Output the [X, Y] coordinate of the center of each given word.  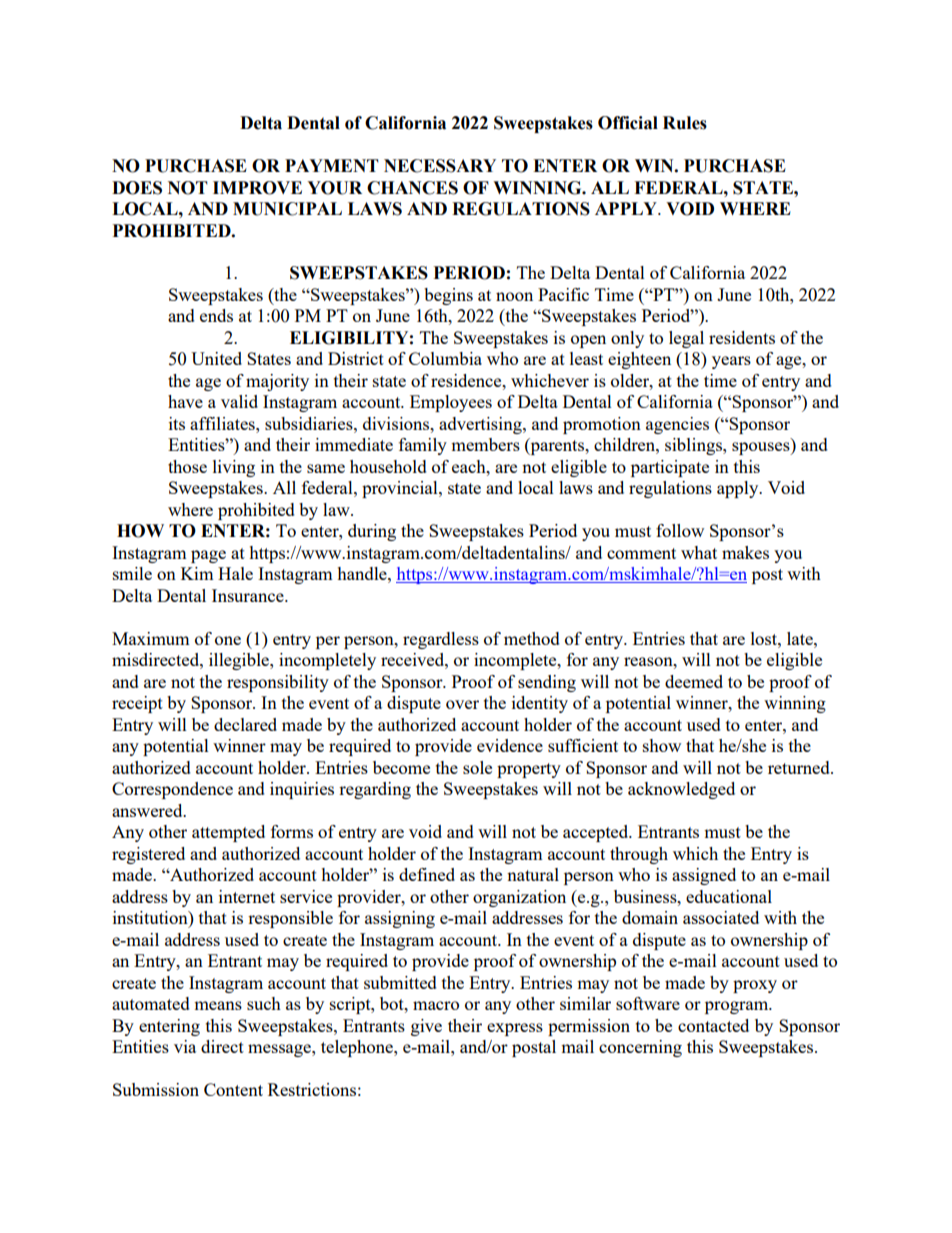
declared [245, 724]
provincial [401, 489]
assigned [704, 876]
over [462, 704]
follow [680, 530]
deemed [694, 681]
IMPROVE [257, 188]
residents [742, 337]
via [185, 1046]
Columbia [445, 358]
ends [216, 315]
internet [247, 896]
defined [427, 874]
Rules [685, 123]
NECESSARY [440, 166]
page [208, 556]
